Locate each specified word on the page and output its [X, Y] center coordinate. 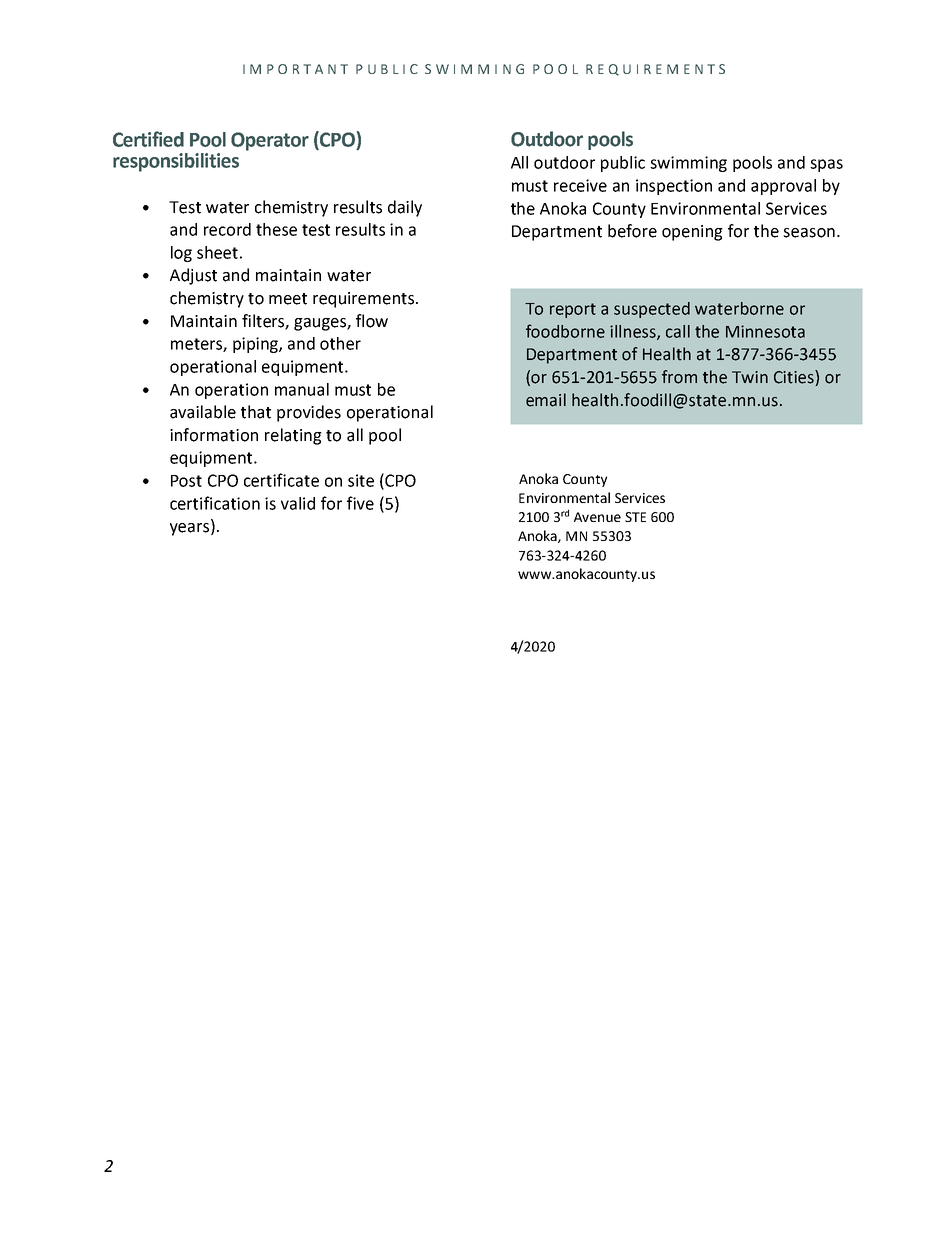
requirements [363, 300]
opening [692, 233]
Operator [270, 141]
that [256, 412]
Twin [750, 377]
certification [215, 503]
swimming [688, 164]
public [623, 164]
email [546, 400]
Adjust [193, 276]
